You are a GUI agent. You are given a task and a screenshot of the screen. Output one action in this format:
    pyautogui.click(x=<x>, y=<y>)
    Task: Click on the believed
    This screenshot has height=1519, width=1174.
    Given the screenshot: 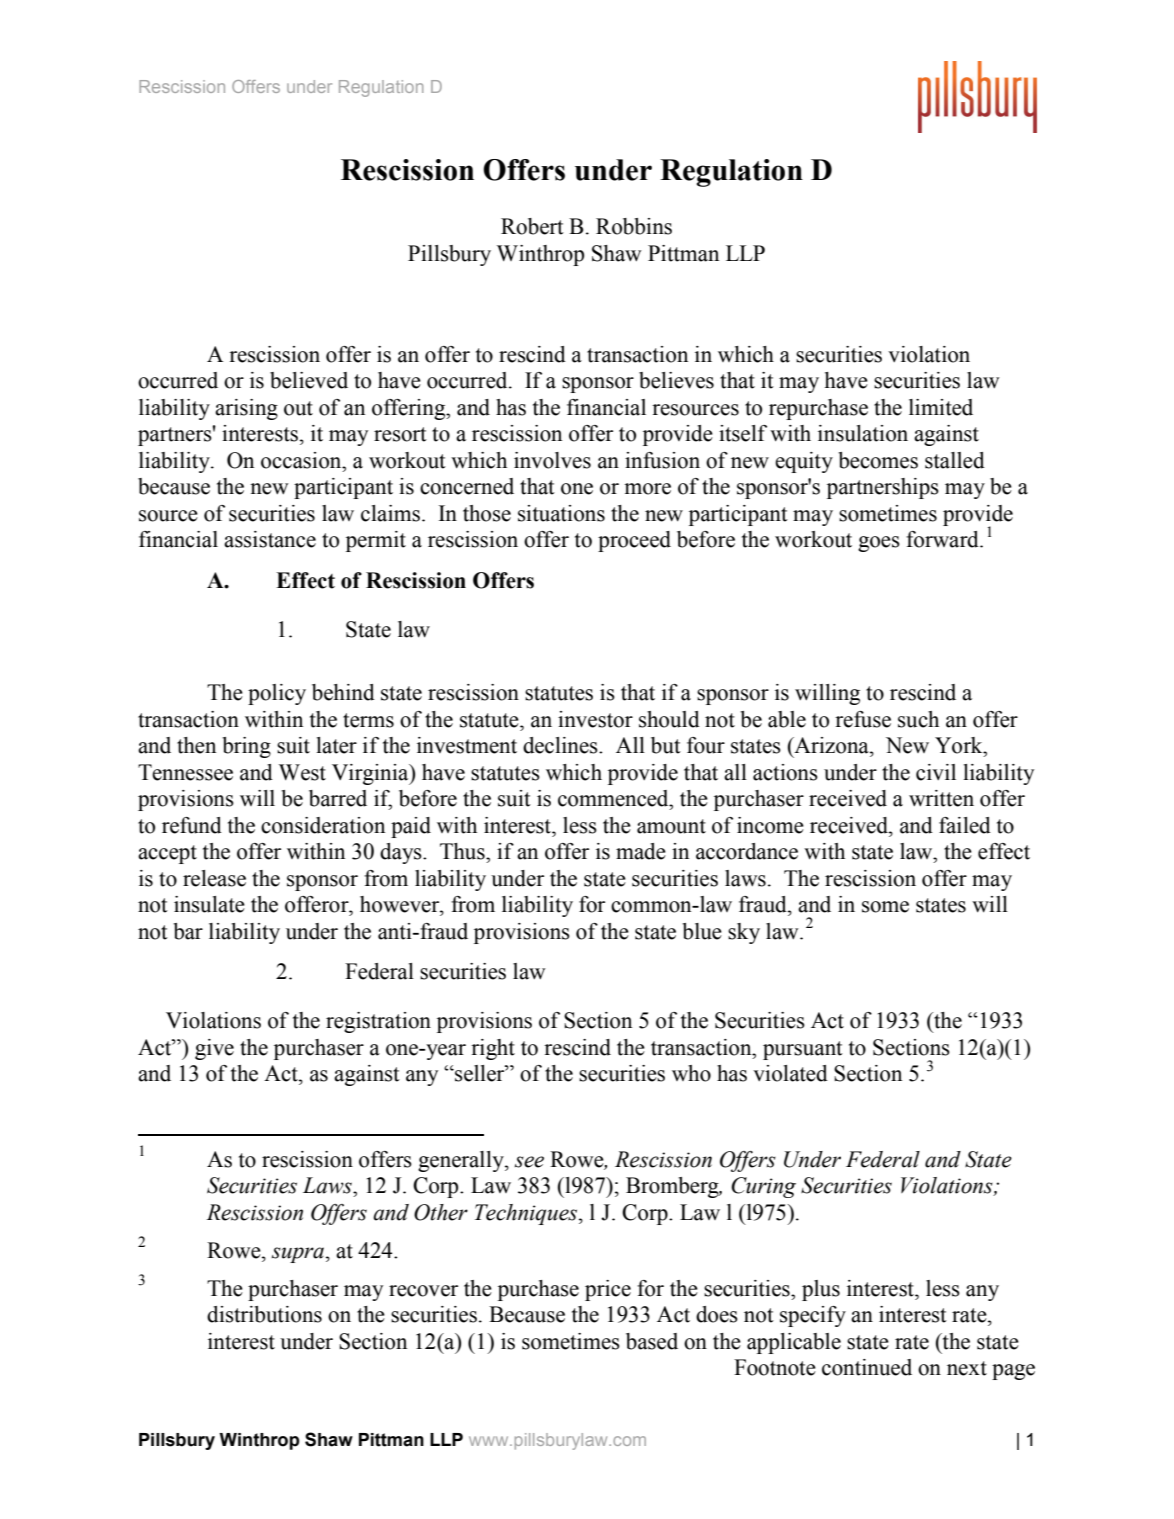 What is the action you would take?
    pyautogui.click(x=309, y=380)
